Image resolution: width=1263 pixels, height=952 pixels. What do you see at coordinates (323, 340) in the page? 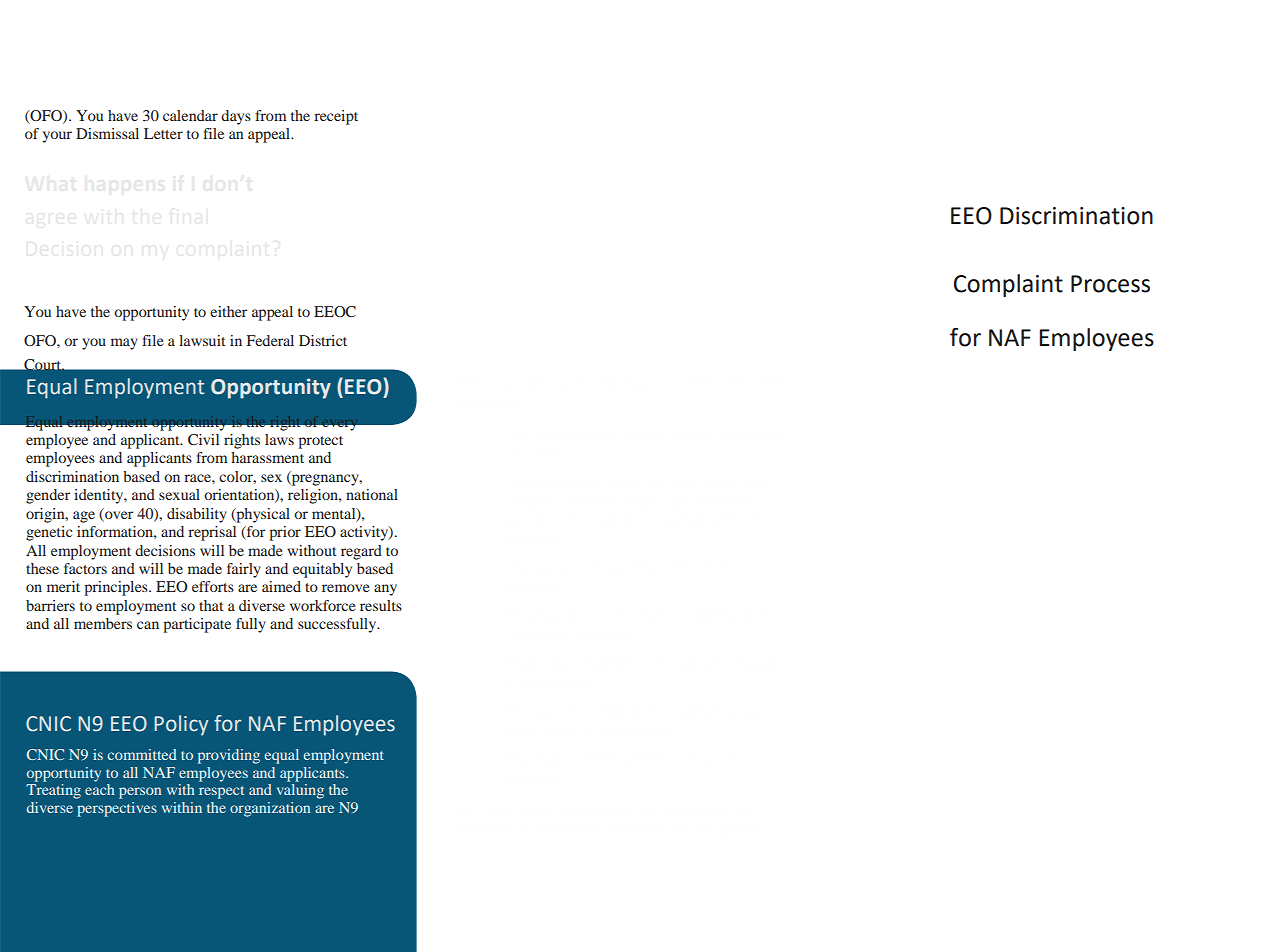
I see `District` at bounding box center [323, 340].
